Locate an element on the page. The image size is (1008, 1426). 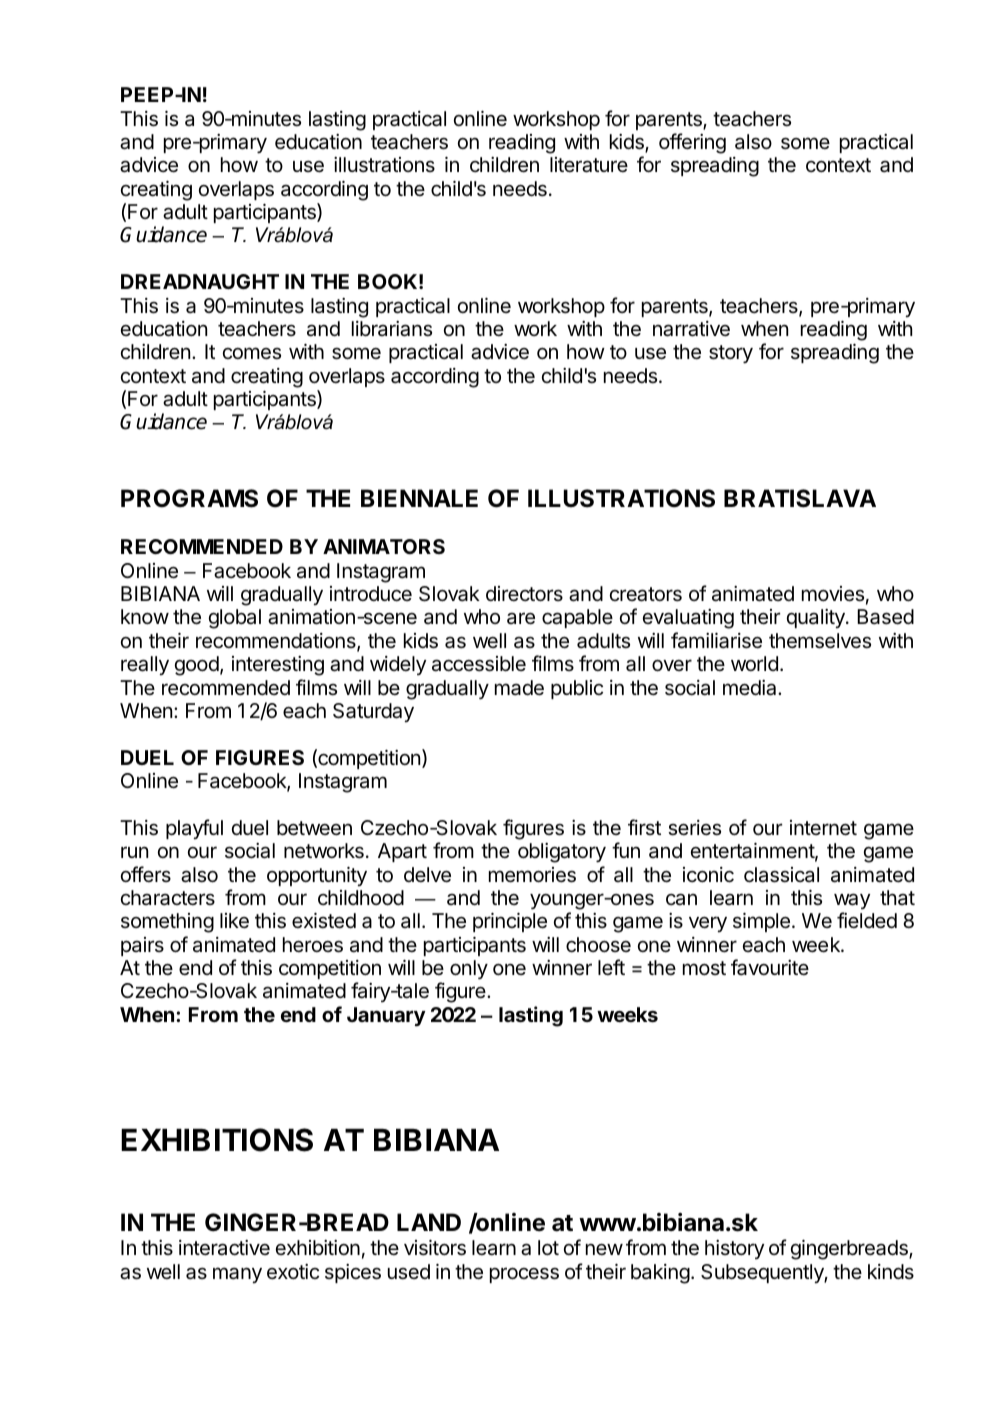
lot is located at coordinates (548, 1247).
